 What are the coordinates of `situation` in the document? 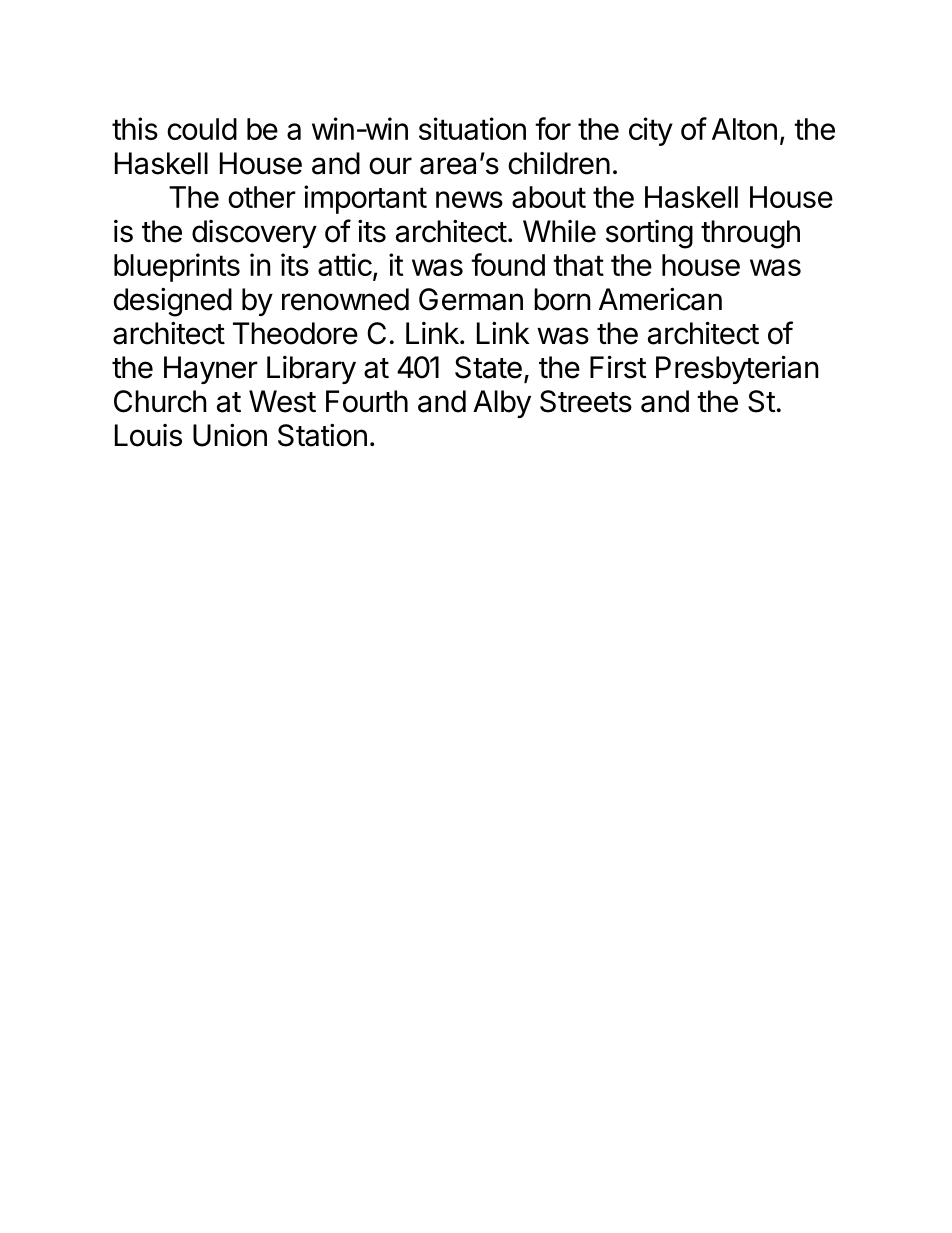 It's located at (472, 128).
